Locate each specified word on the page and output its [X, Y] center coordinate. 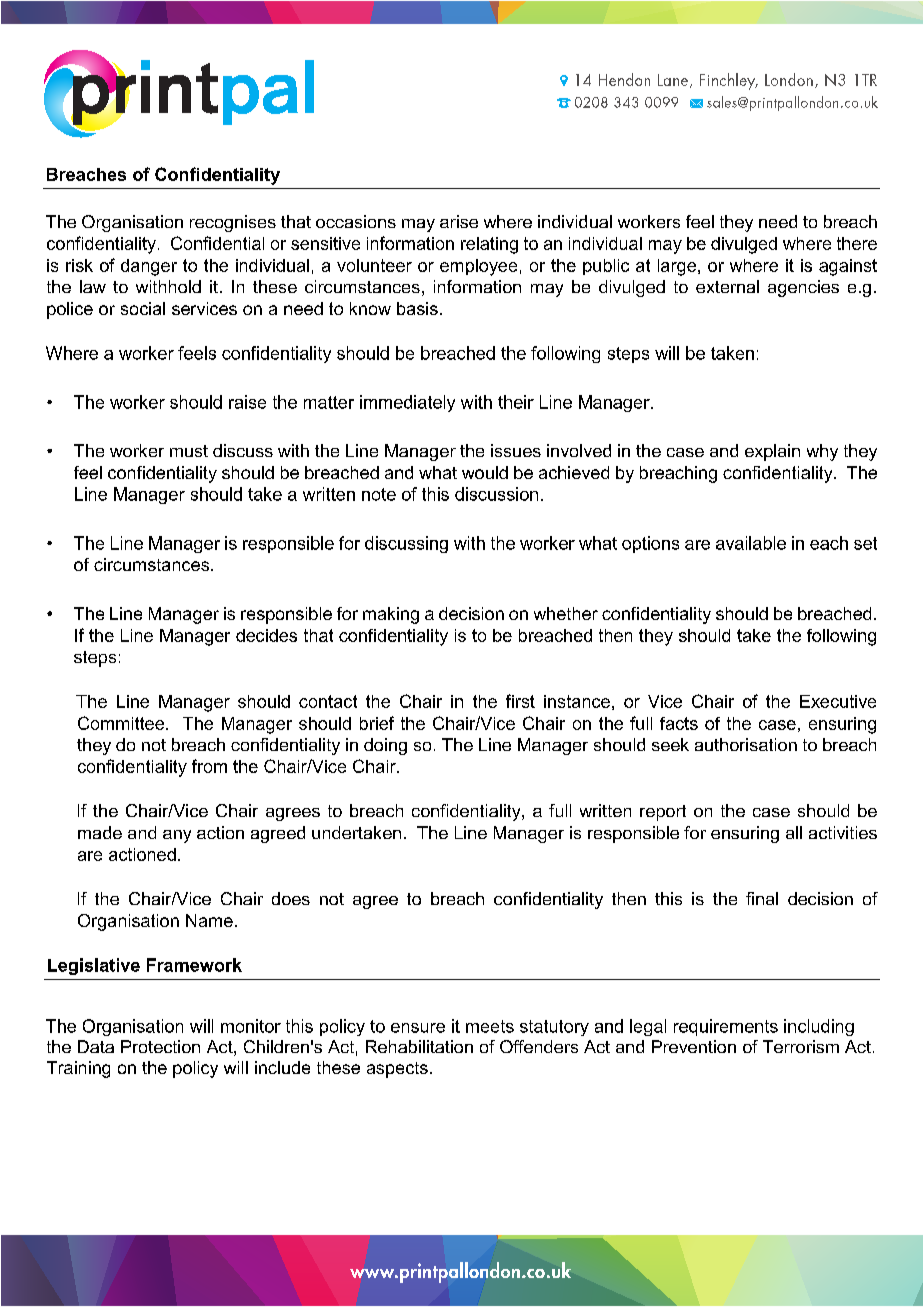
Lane [674, 81]
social [143, 308]
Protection [160, 1046]
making [391, 615]
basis [417, 308]
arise [459, 221]
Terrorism [801, 1046]
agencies [803, 288]
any [177, 836]
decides [266, 635]
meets [490, 1026]
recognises [233, 223]
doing [385, 746]
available [751, 543]
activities [843, 832]
